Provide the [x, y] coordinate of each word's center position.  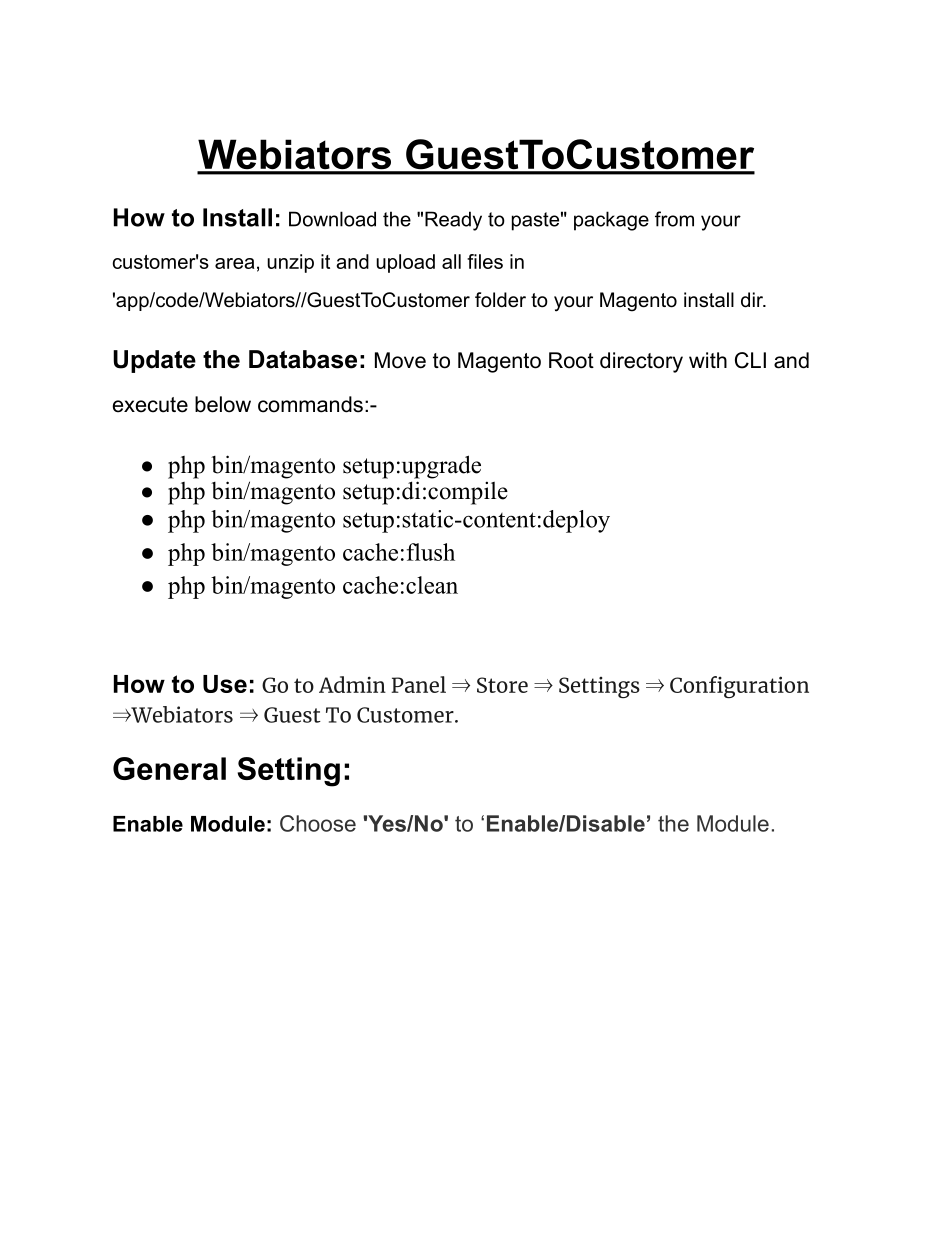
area [235, 263]
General [169, 768]
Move [400, 360]
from [674, 219]
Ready [453, 221]
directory [641, 362]
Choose [318, 823]
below [223, 404]
